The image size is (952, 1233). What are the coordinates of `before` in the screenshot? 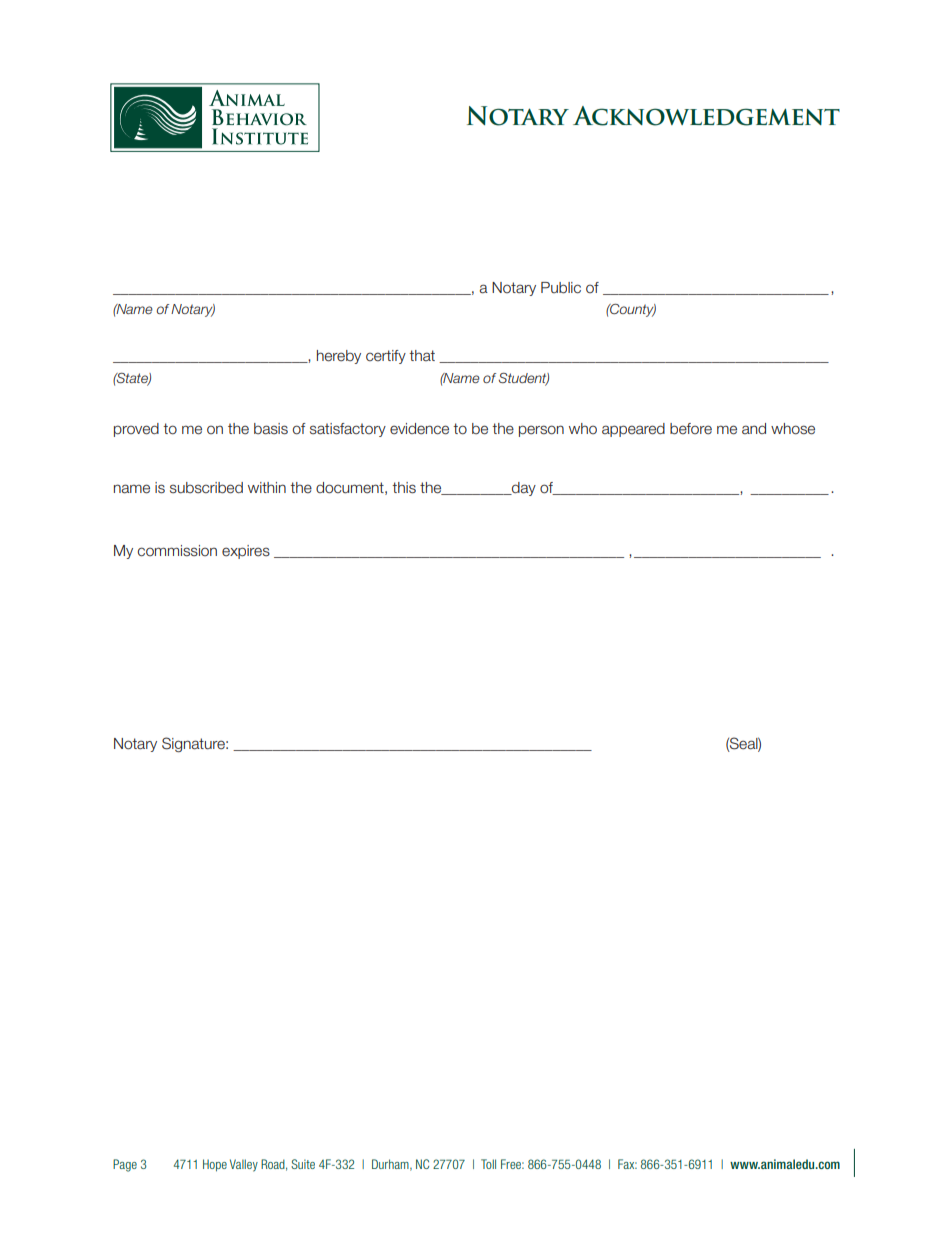 It's located at (691, 429).
